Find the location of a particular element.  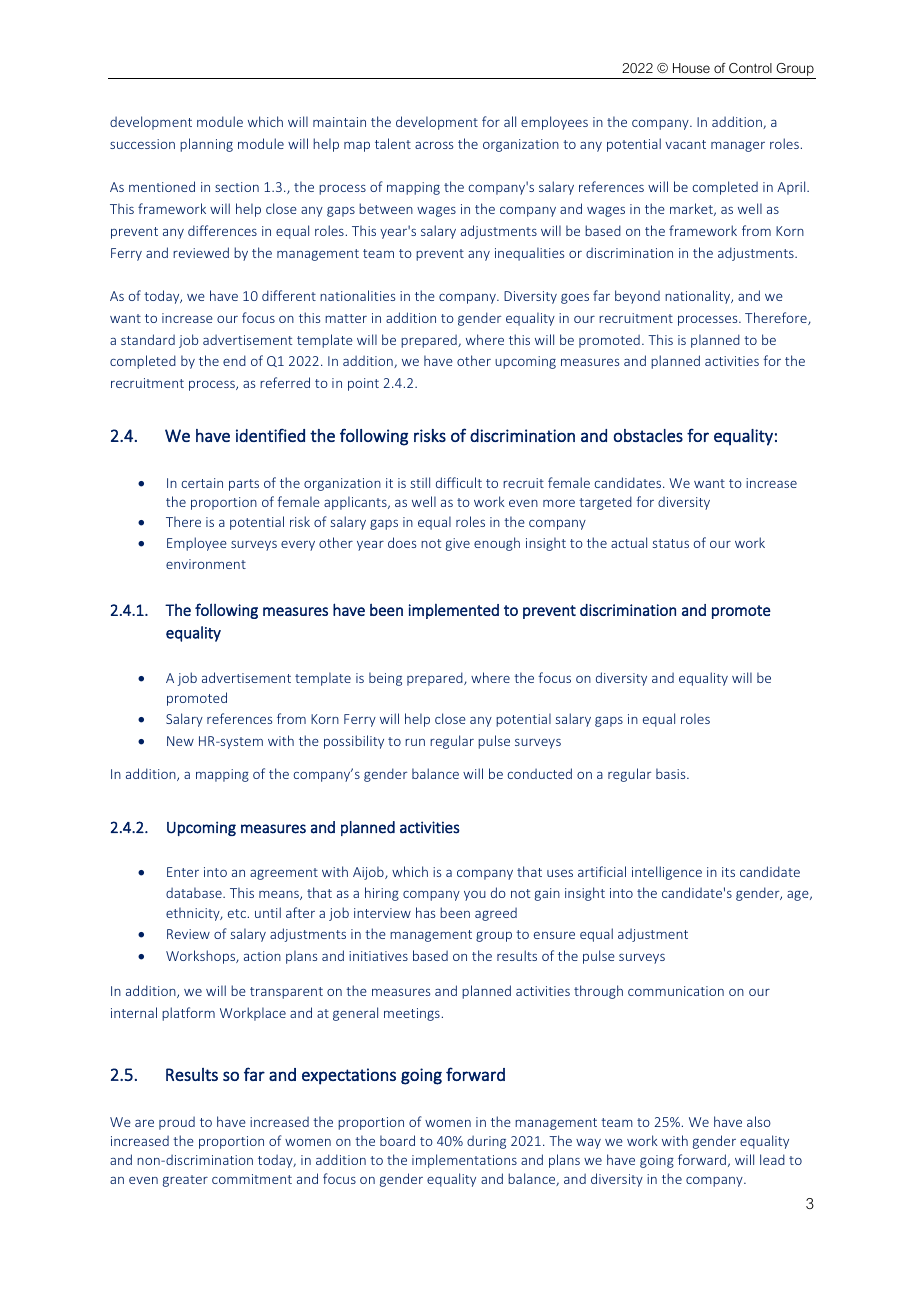

certain is located at coordinates (202, 483).
